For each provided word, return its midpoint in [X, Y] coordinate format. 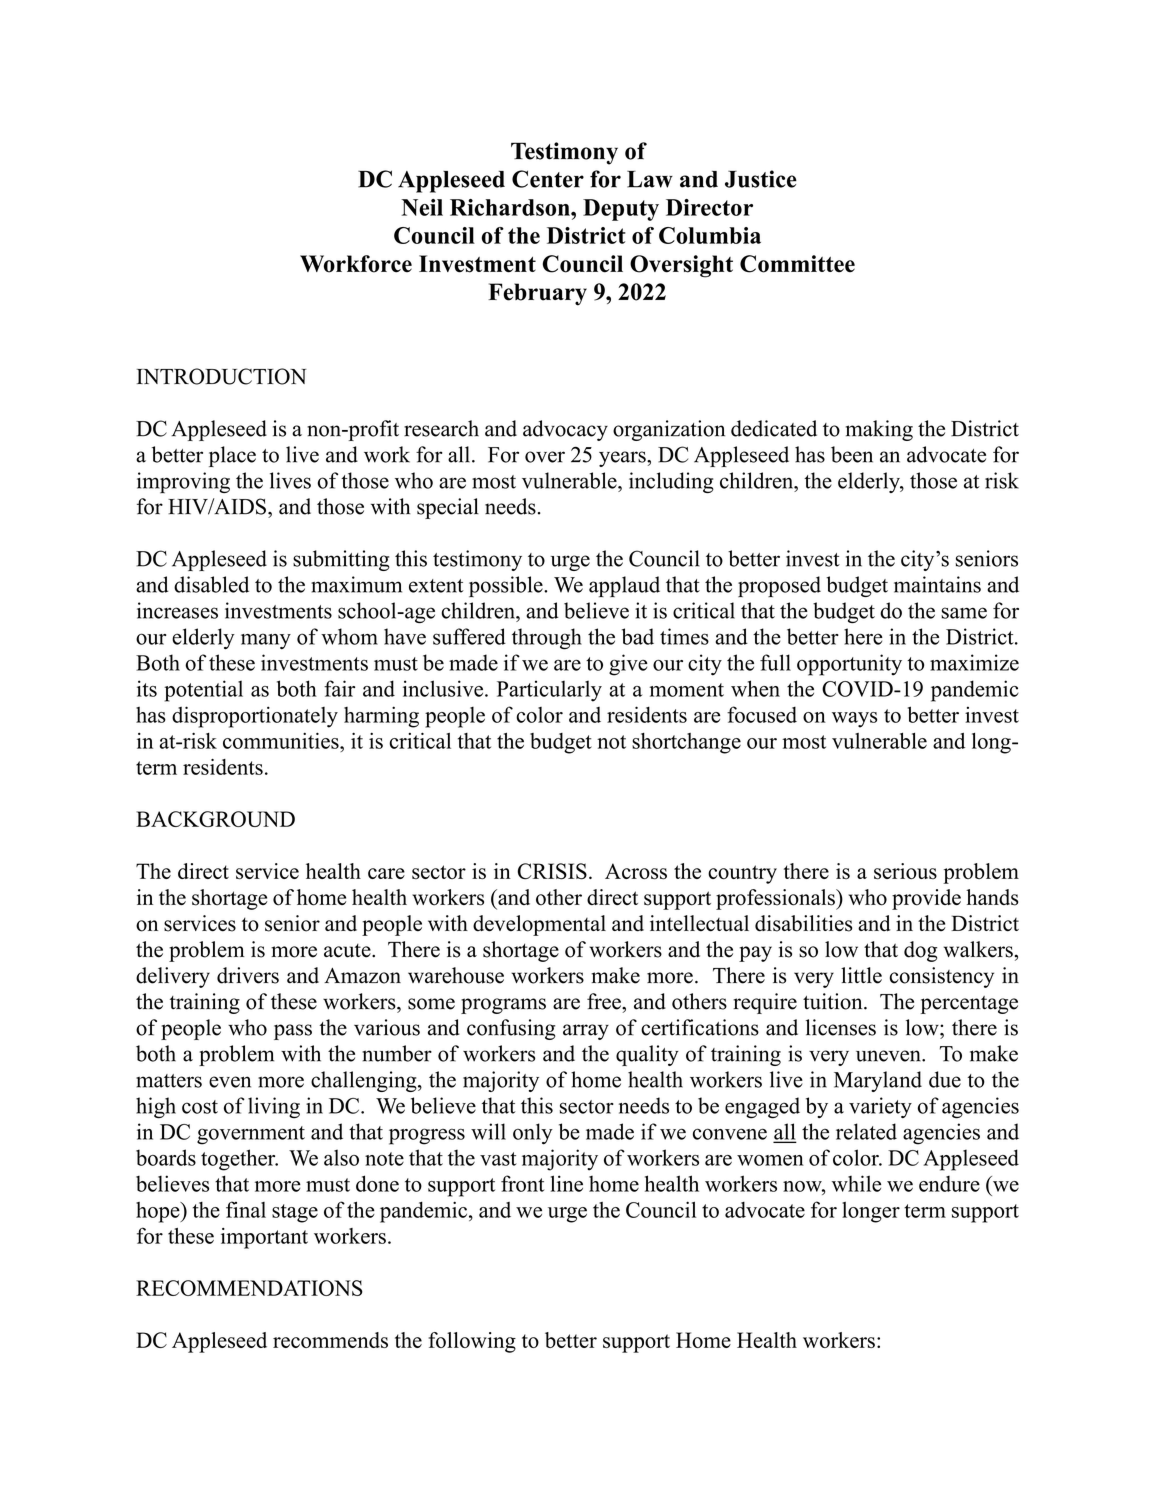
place [232, 456]
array [586, 1032]
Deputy [621, 210]
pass [293, 1032]
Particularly [549, 691]
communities [282, 740]
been [852, 454]
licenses [841, 1027]
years [623, 459]
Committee [797, 264]
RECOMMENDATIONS [249, 1288]
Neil [422, 207]
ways [854, 720]
